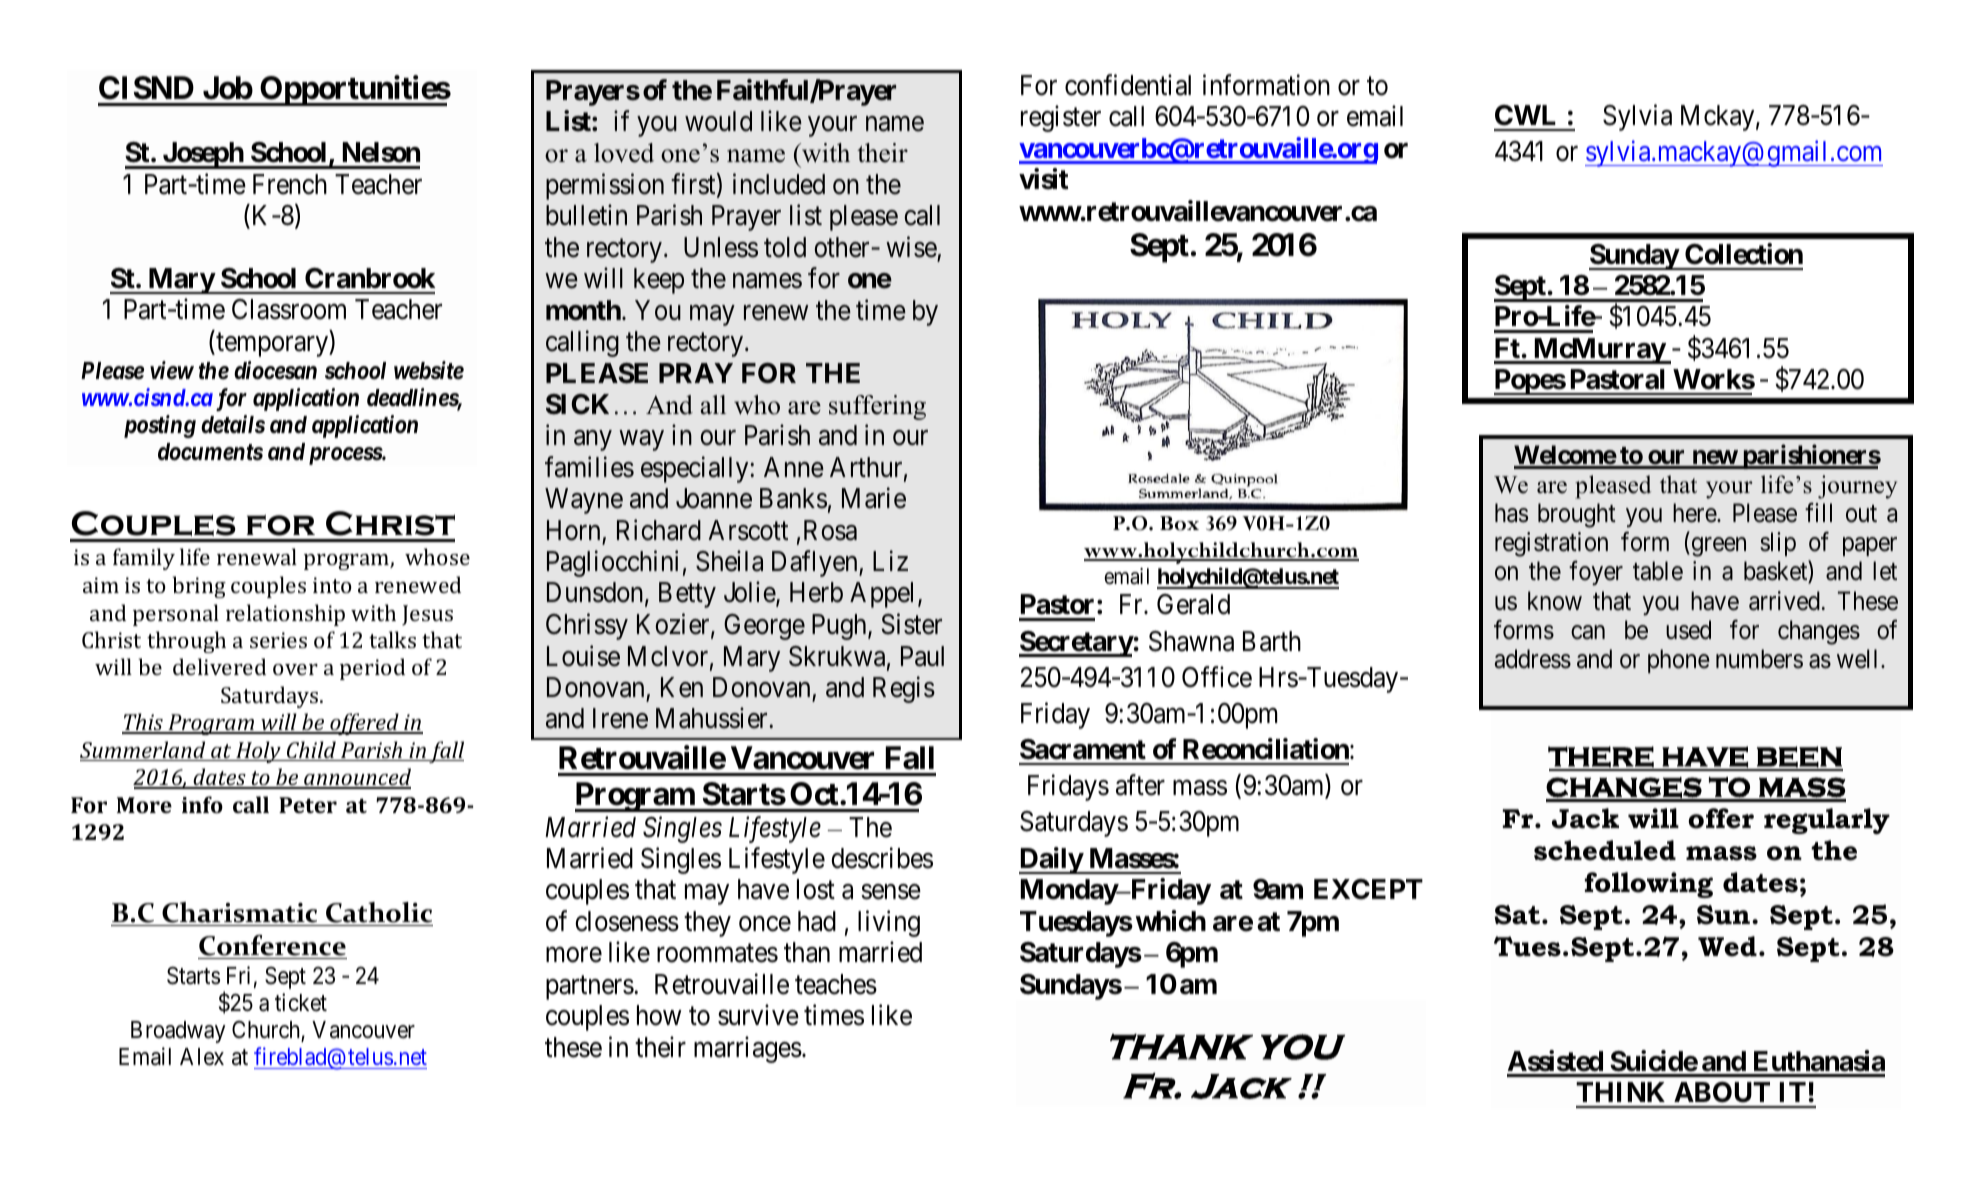  Describe the element at coordinates (922, 656) in the page. I see `Paul` at that location.
